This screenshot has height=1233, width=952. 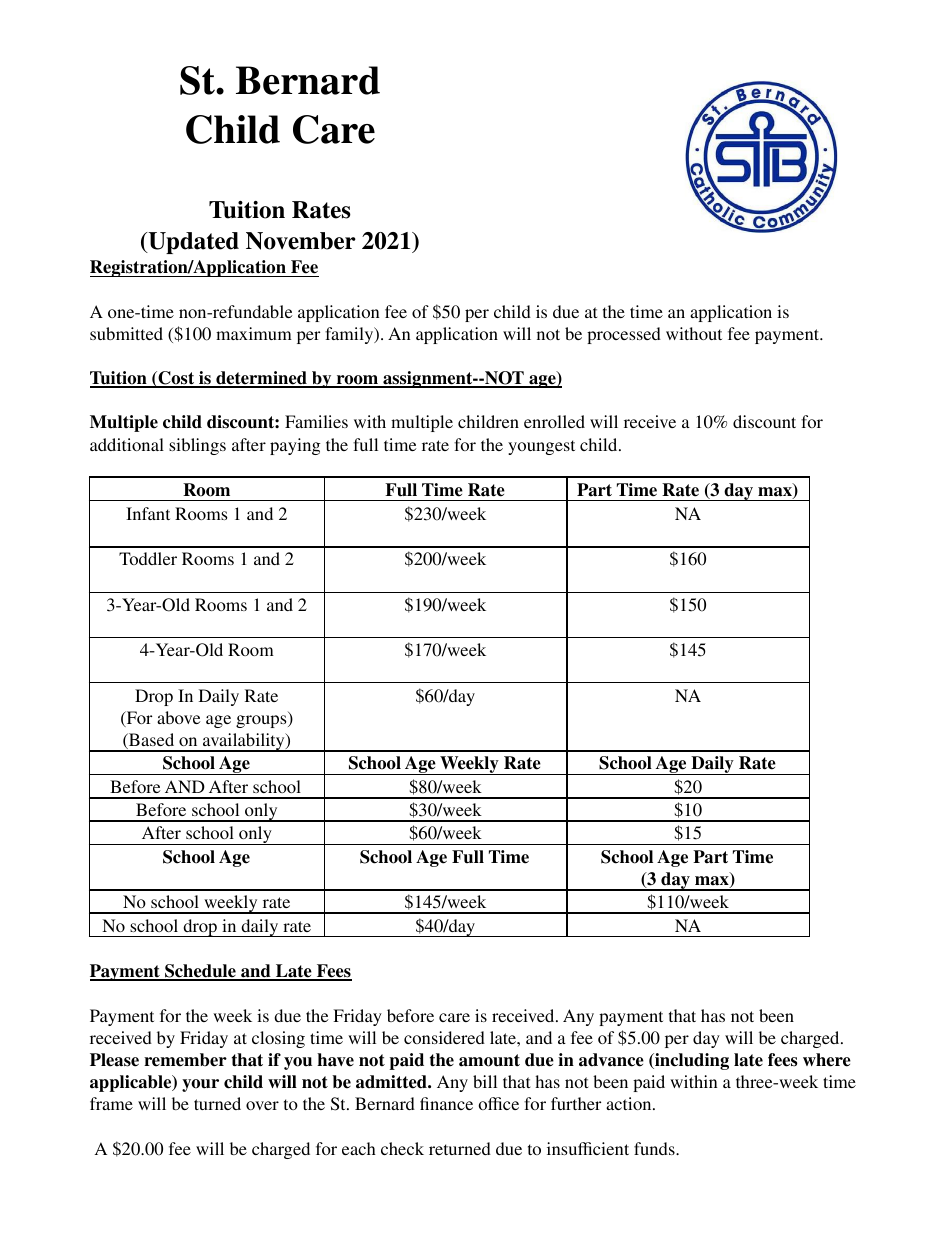 I want to click on enrolled, so click(x=554, y=421).
